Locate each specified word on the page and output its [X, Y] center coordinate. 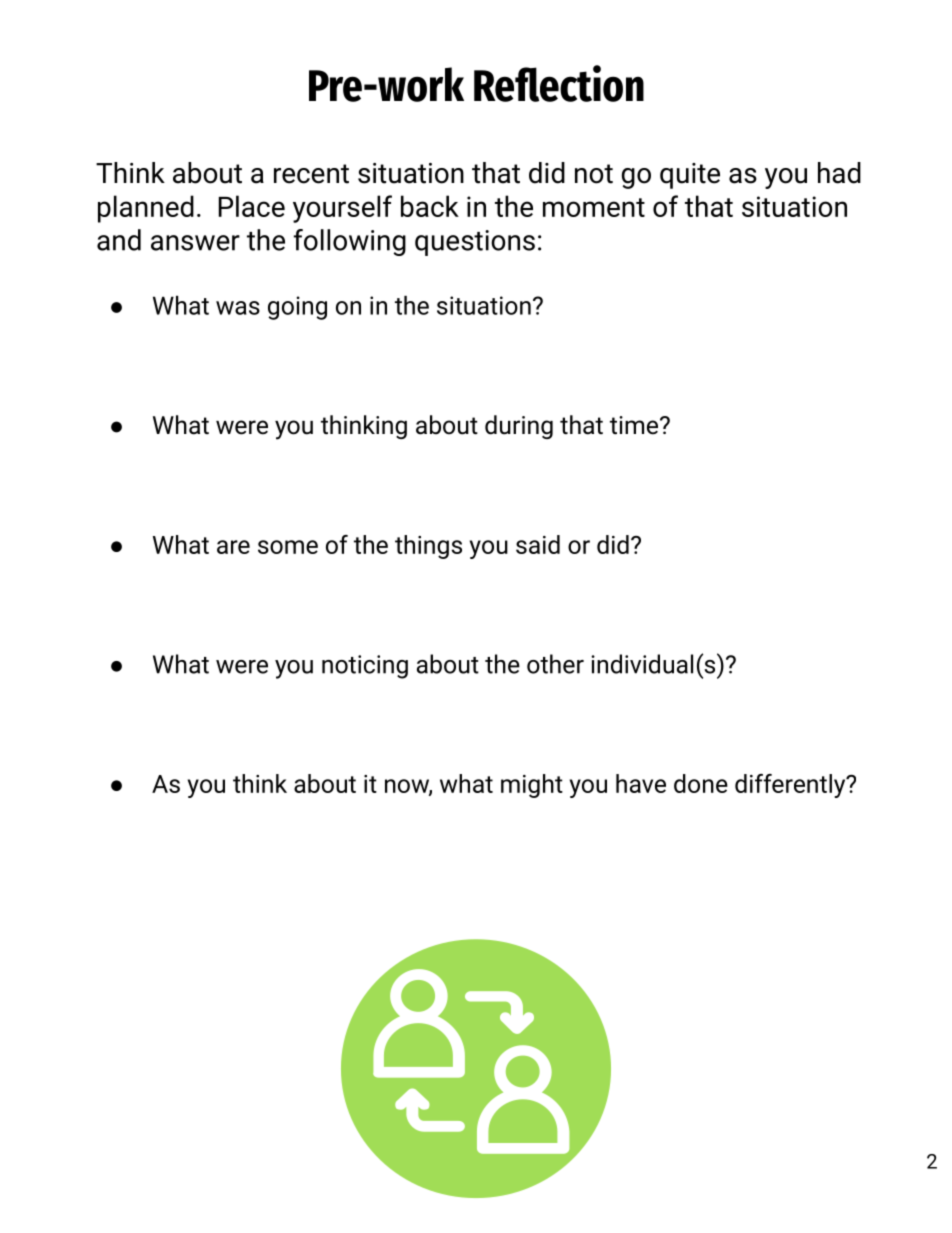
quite [690, 176]
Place [252, 206]
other [555, 664]
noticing [365, 667]
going [297, 308]
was [238, 308]
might [532, 786]
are [233, 547]
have [641, 783]
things [428, 547]
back [430, 206]
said [538, 544]
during [519, 427]
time [635, 425]
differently [791, 786]
